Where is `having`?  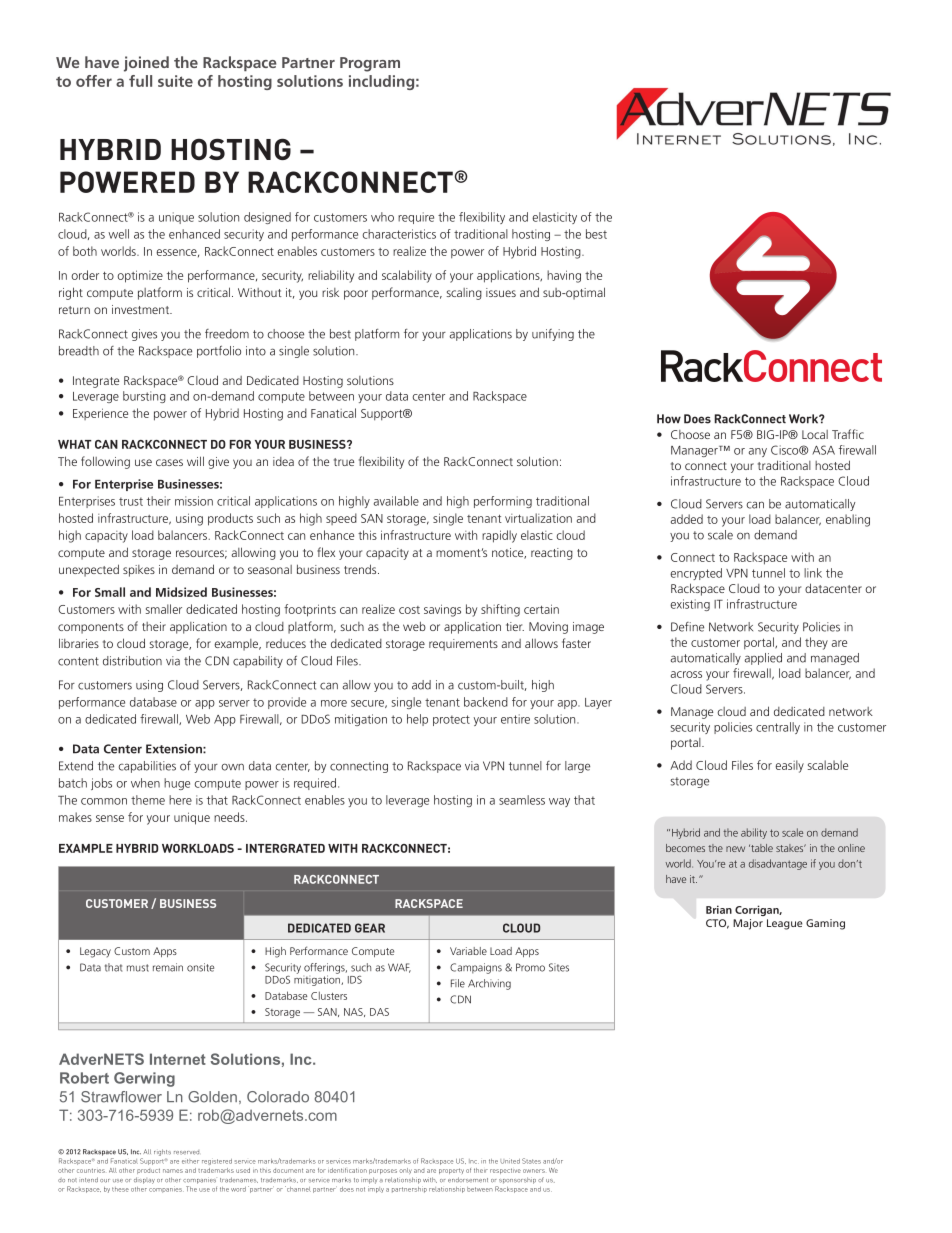 having is located at coordinates (564, 276).
